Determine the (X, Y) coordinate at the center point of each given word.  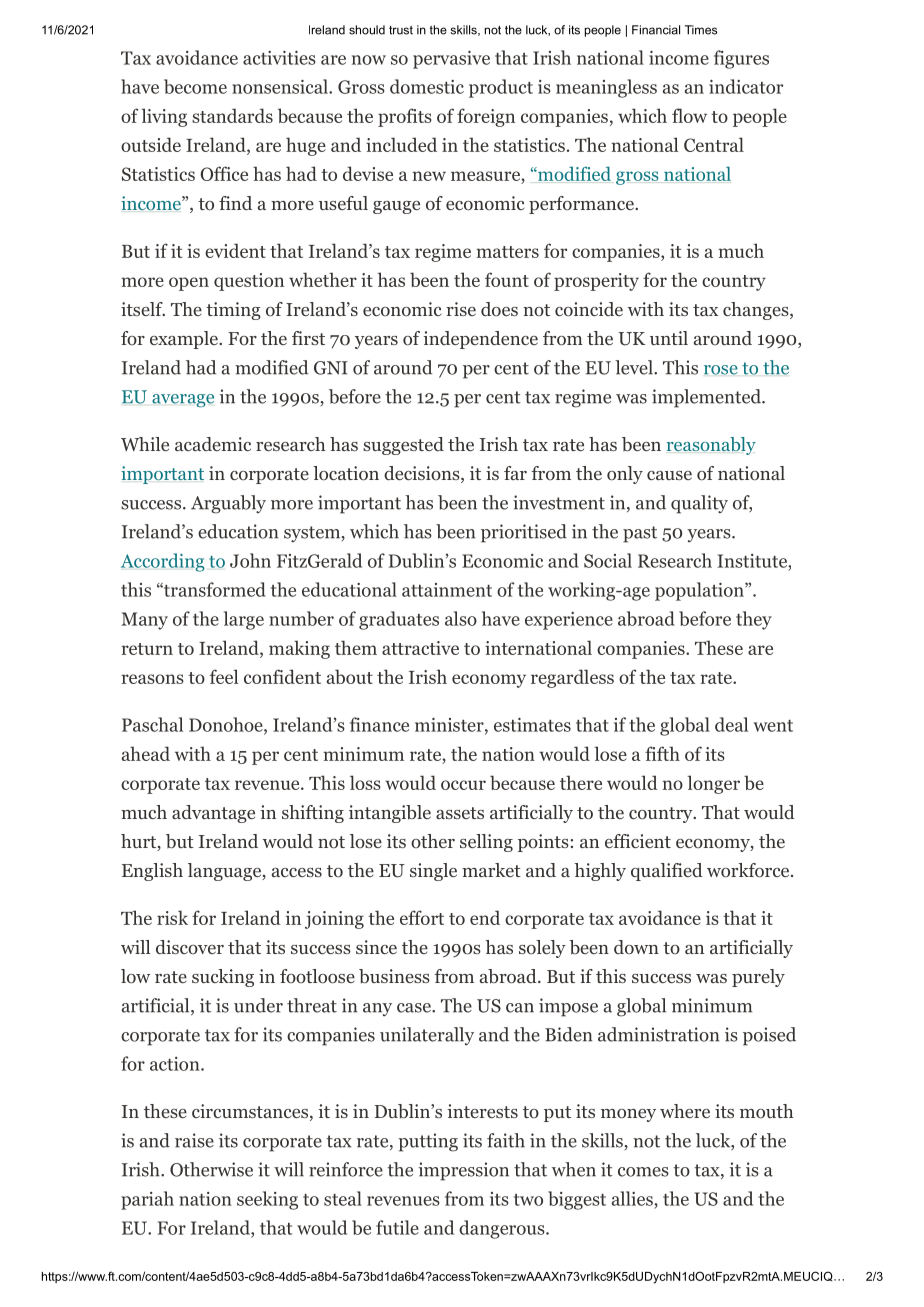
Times (701, 30)
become (195, 86)
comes (643, 1172)
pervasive (451, 60)
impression (464, 1171)
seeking (267, 1200)
